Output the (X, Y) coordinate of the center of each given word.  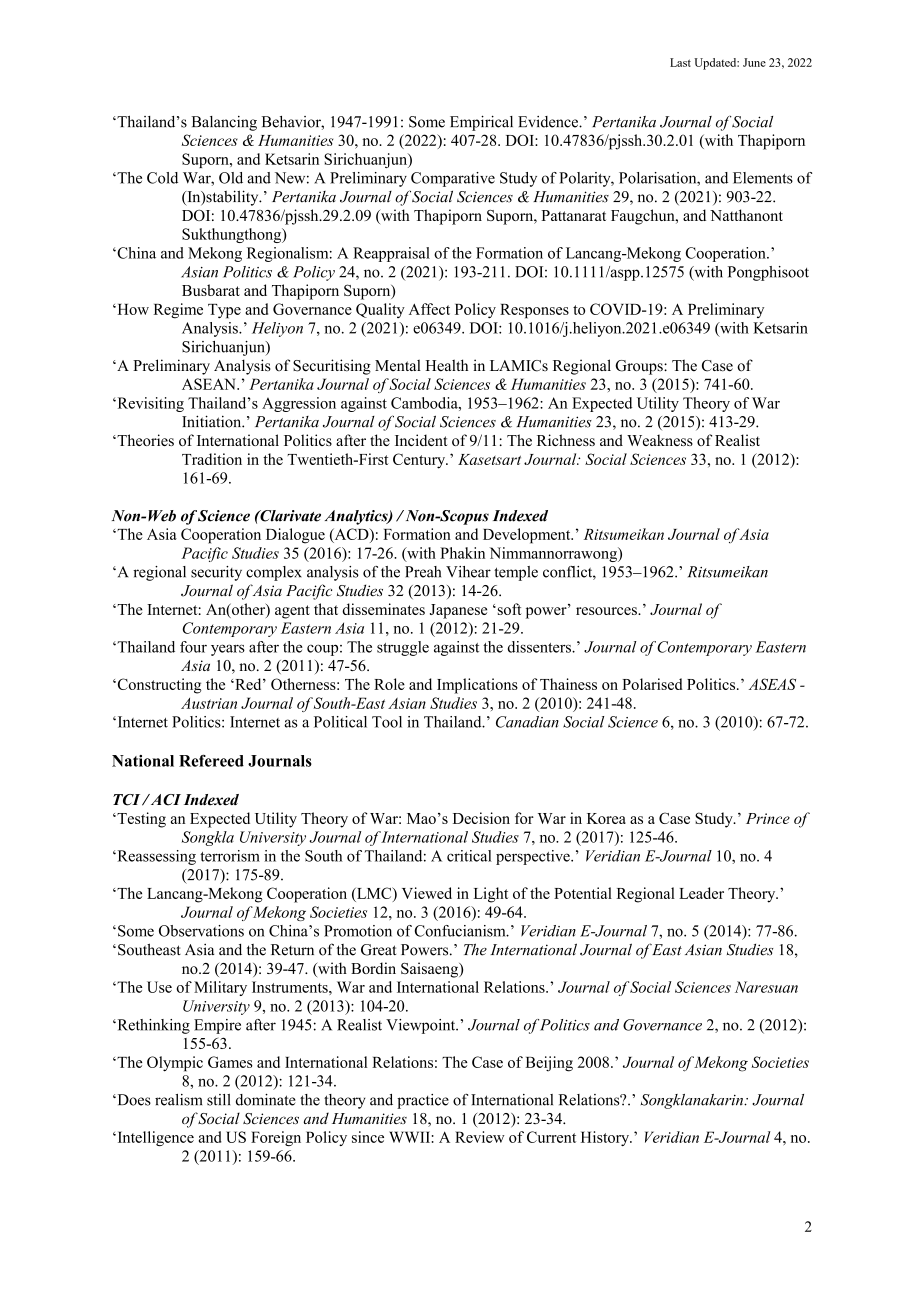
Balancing (224, 123)
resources (607, 611)
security (216, 573)
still (218, 1100)
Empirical (481, 123)
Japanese (458, 611)
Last (680, 62)
